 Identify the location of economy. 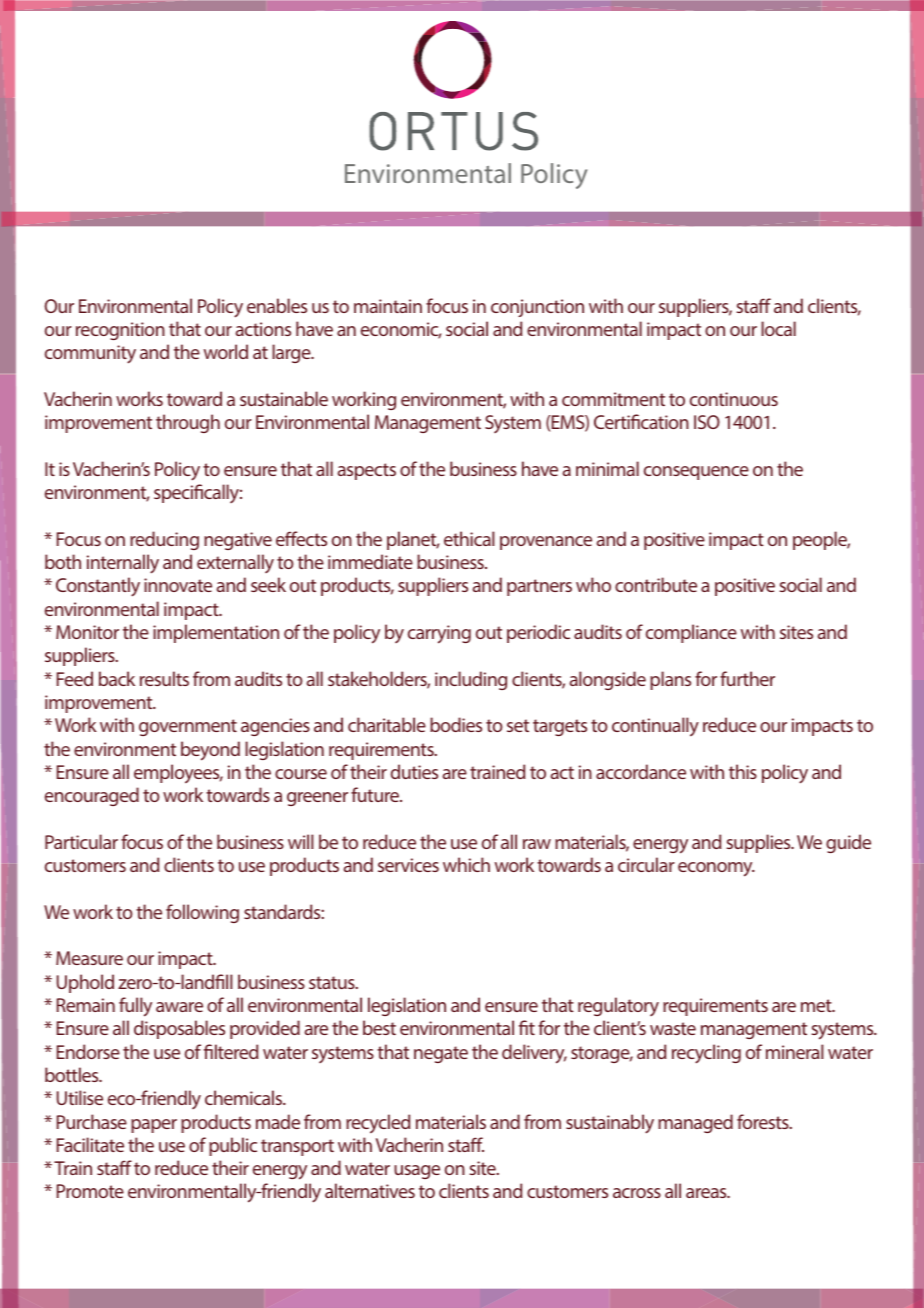
(716, 869).
